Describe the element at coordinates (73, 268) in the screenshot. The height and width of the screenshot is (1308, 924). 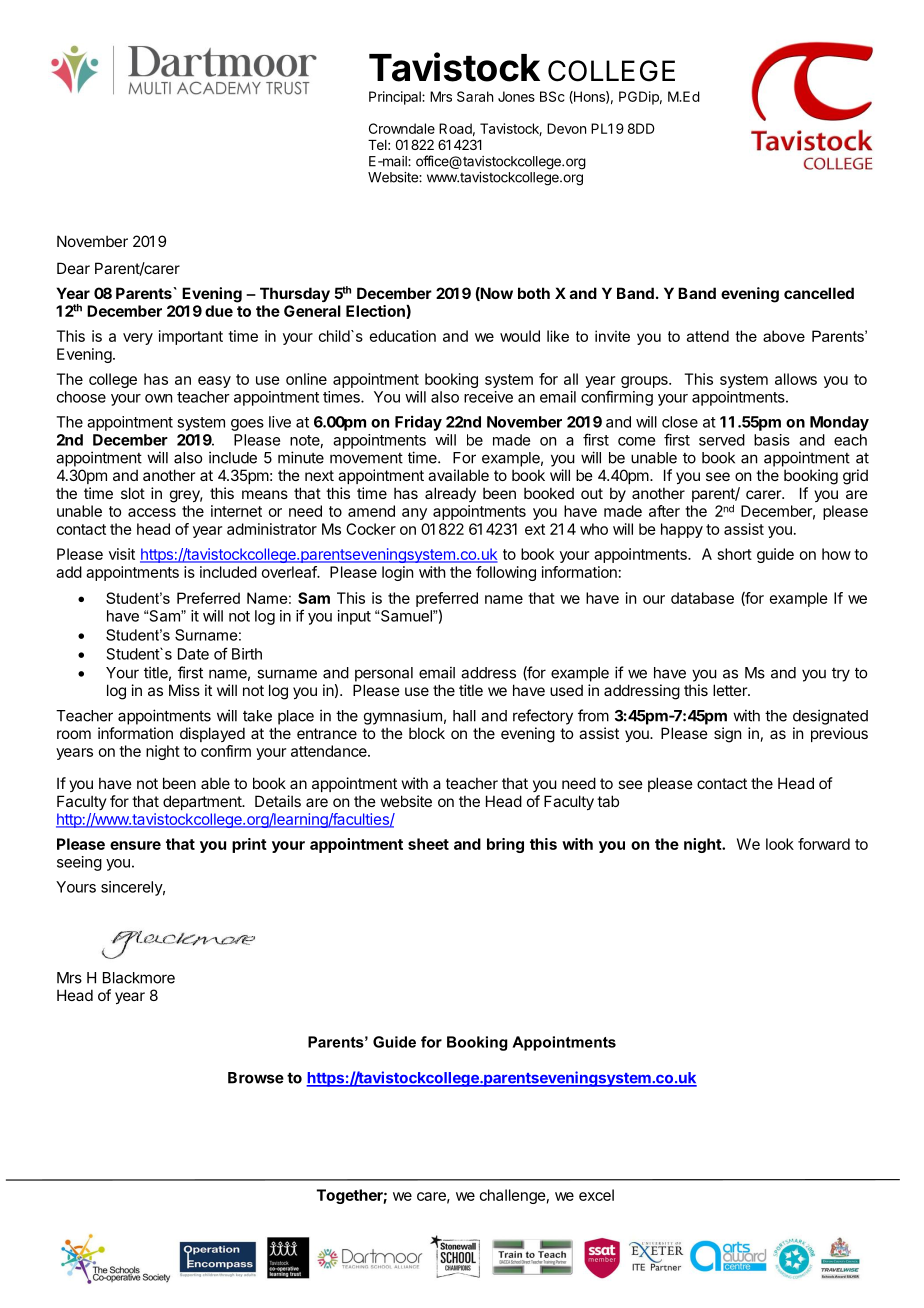
I see `Dear` at that location.
